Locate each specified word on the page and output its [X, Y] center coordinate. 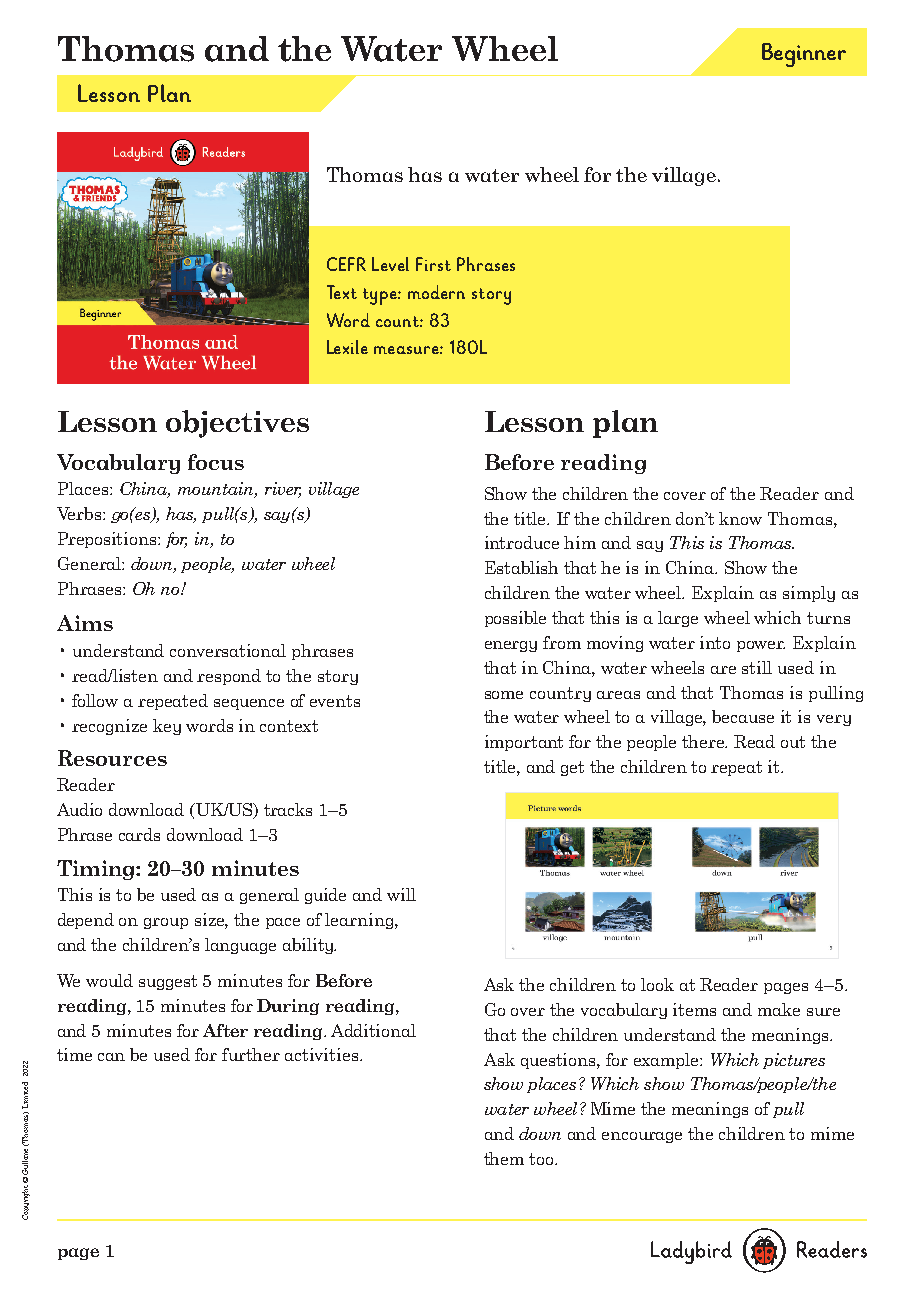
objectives [237, 424]
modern [436, 292]
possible [515, 619]
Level [390, 264]
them [504, 1158]
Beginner [804, 55]
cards [139, 834]
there [704, 741]
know [740, 518]
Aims [85, 623]
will [401, 894]
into [715, 642]
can [111, 1057]
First [433, 264]
